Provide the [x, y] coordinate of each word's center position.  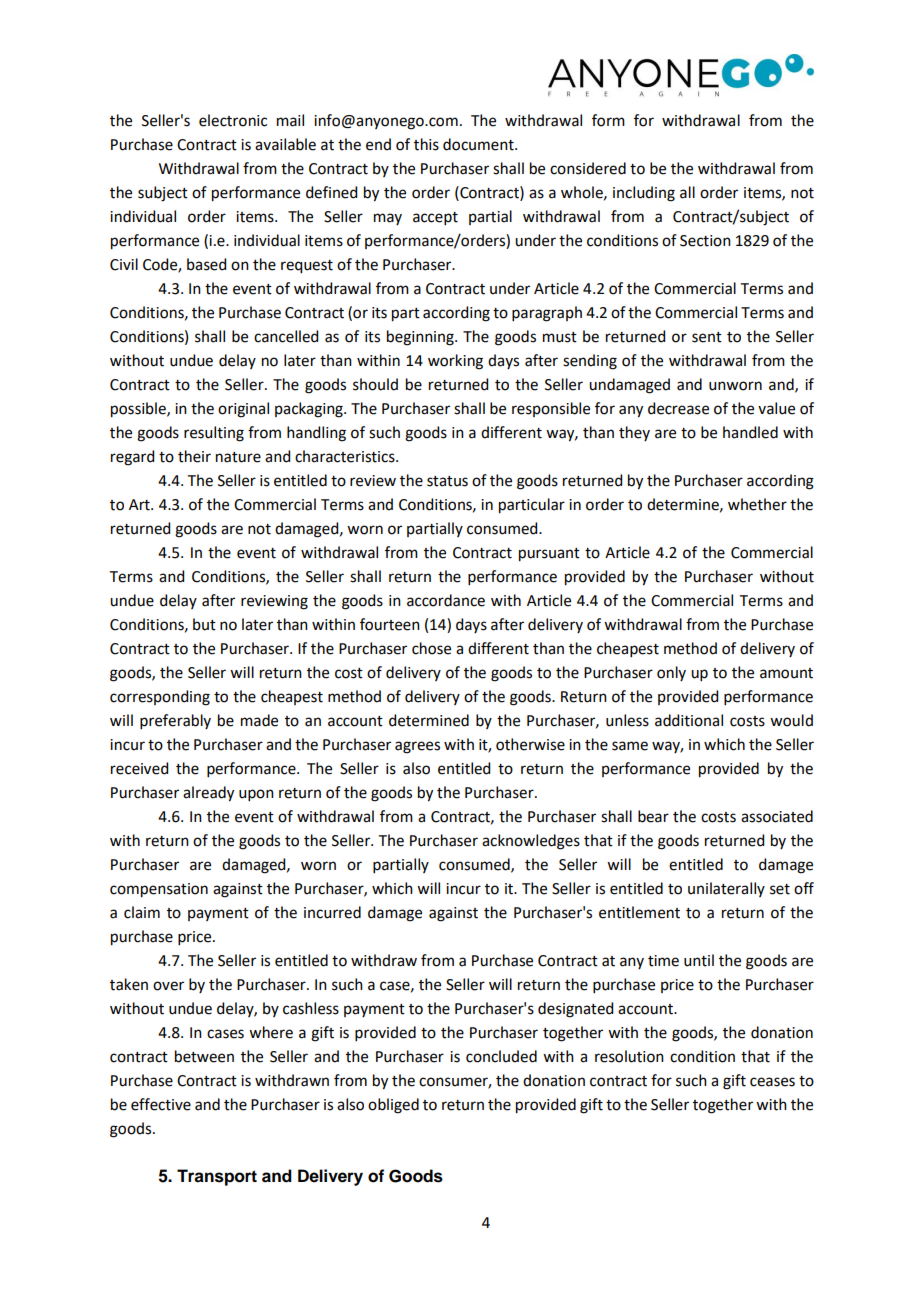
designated [575, 1010]
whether [757, 504]
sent [707, 337]
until [699, 960]
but [204, 624]
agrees [417, 747]
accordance [446, 600]
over [168, 986]
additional [689, 720]
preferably [175, 721]
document [479, 144]
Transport [217, 1177]
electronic [233, 120]
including [644, 194]
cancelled [286, 336]
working [455, 362]
